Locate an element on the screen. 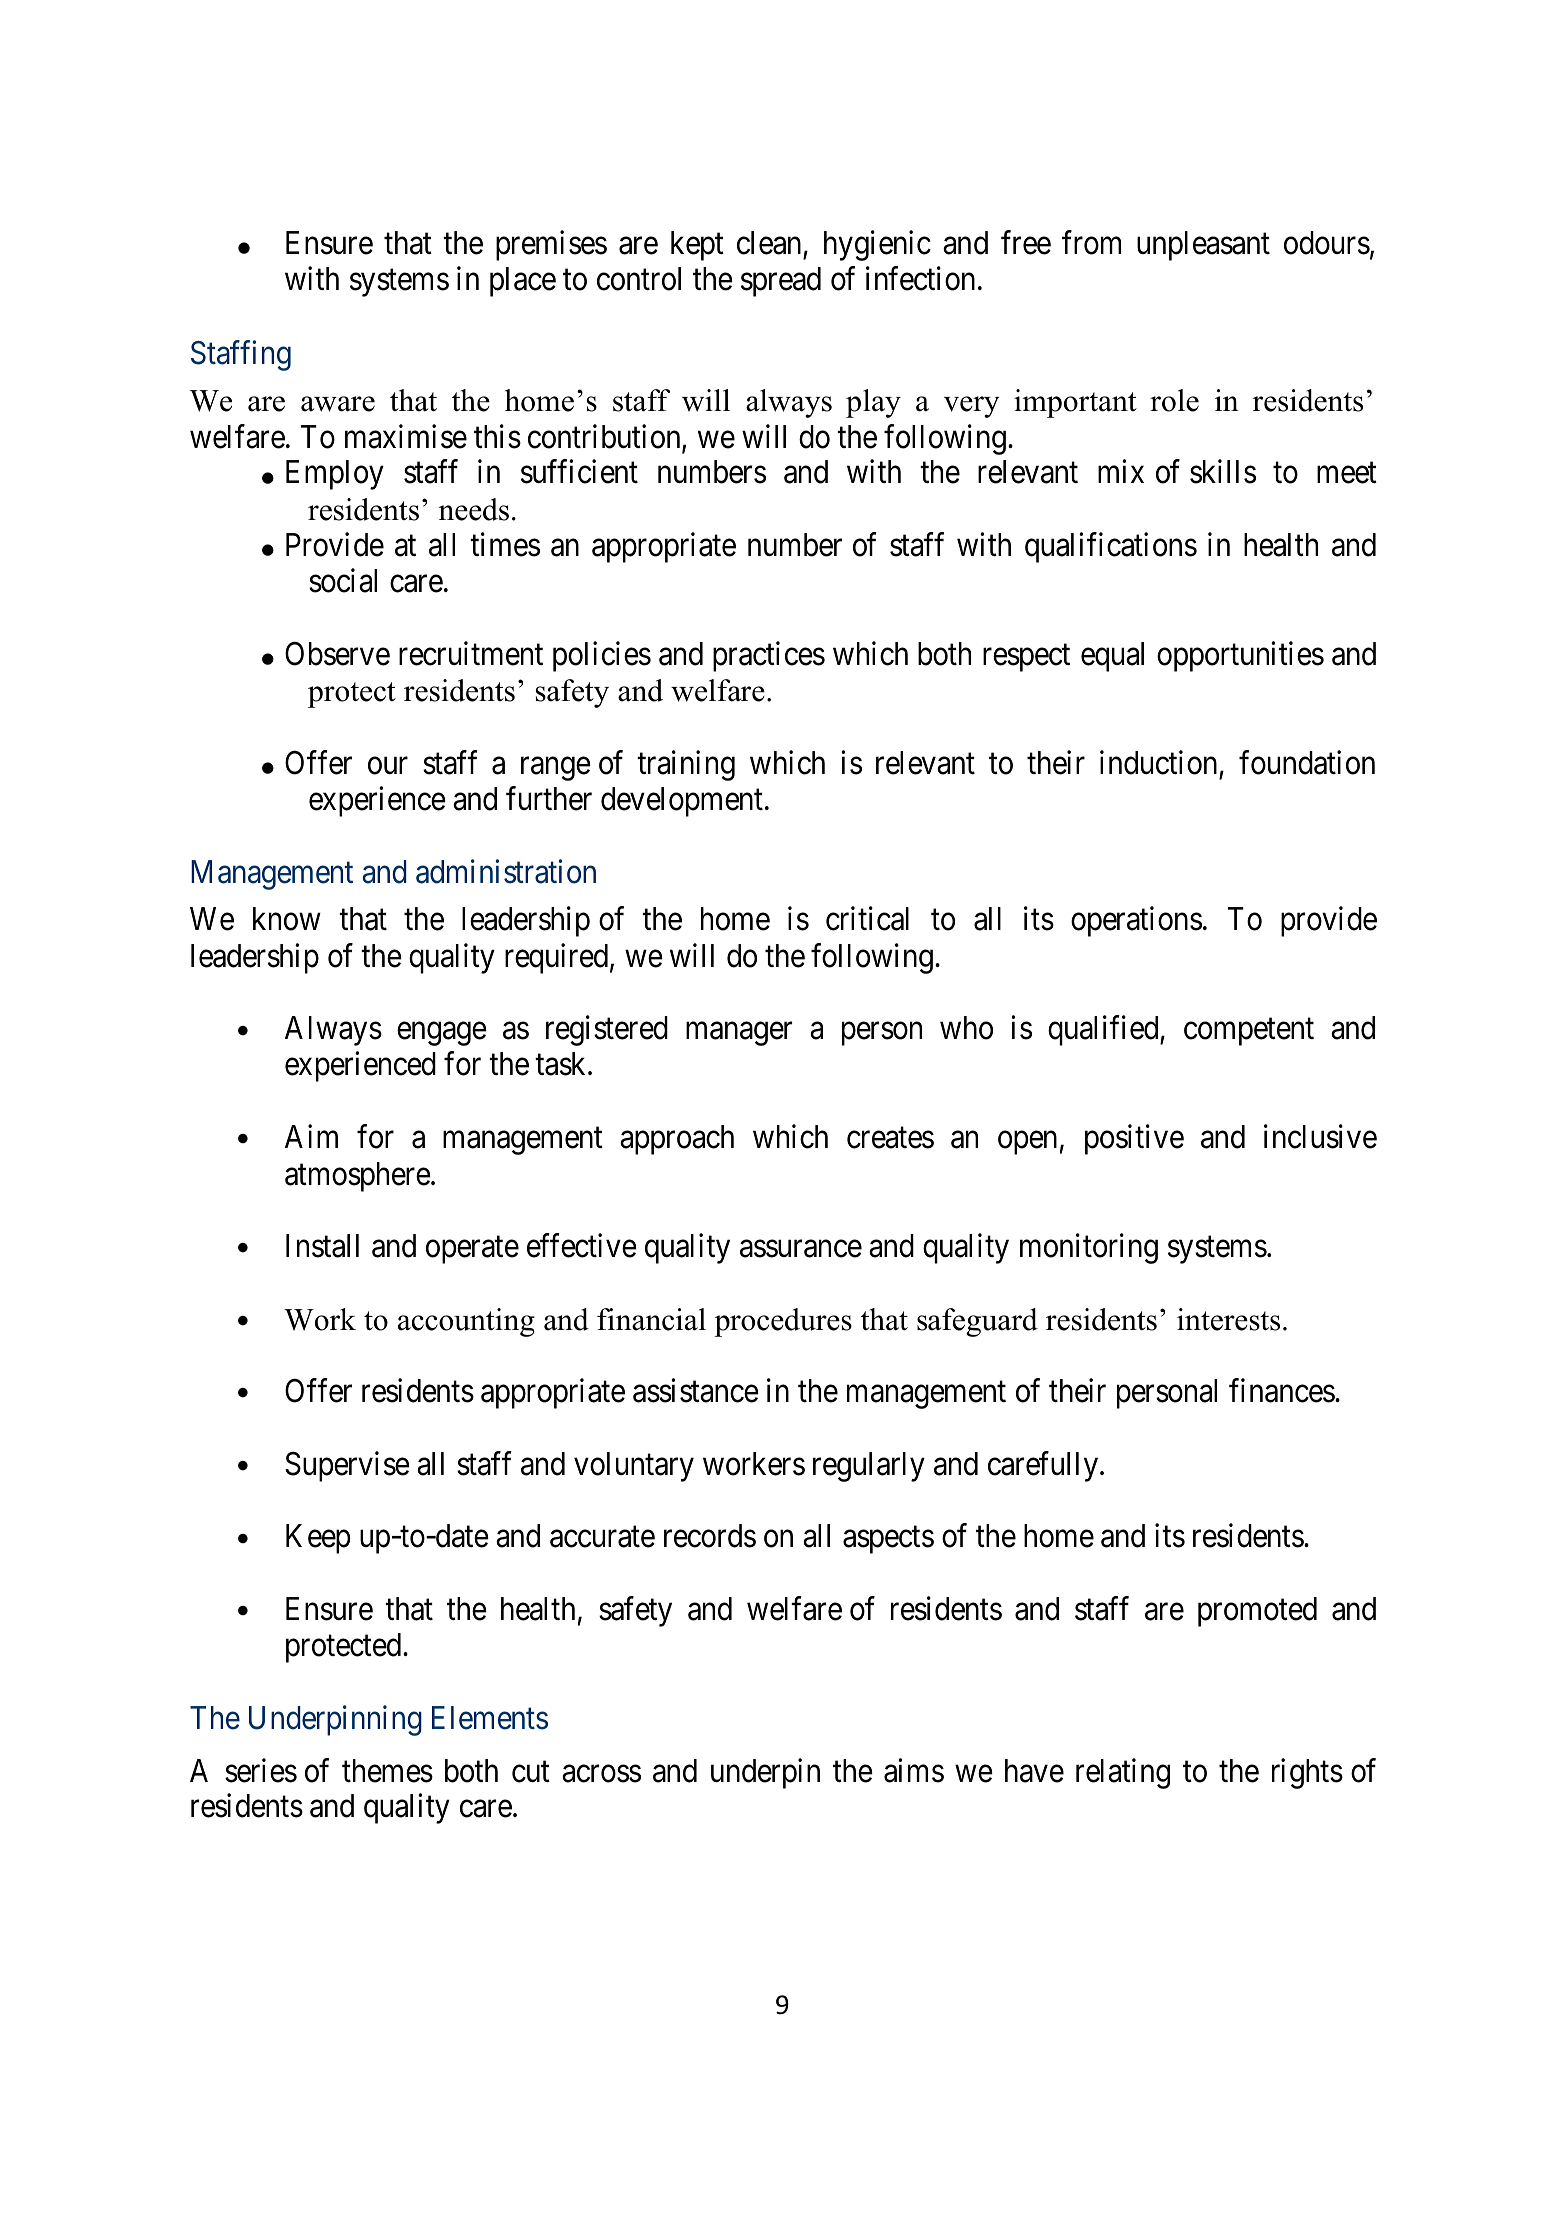  interests is located at coordinates (1228, 1319).
